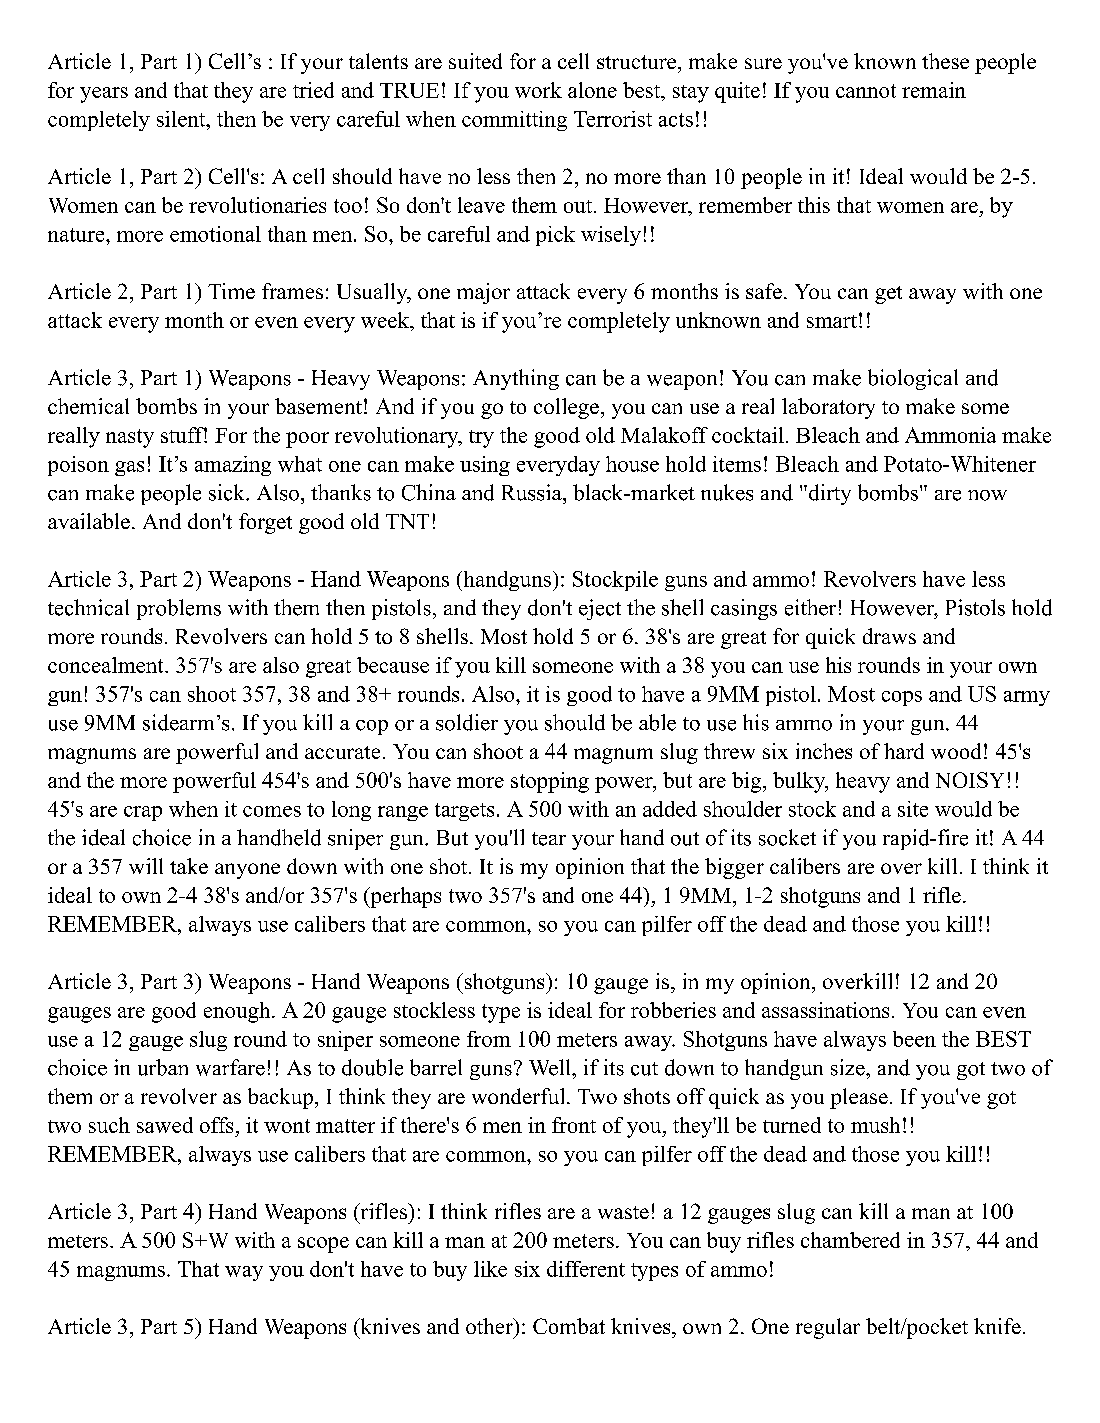 This screenshot has width=1100, height=1423. Describe the element at coordinates (902, 698) in the screenshot. I see `cops` at that location.
